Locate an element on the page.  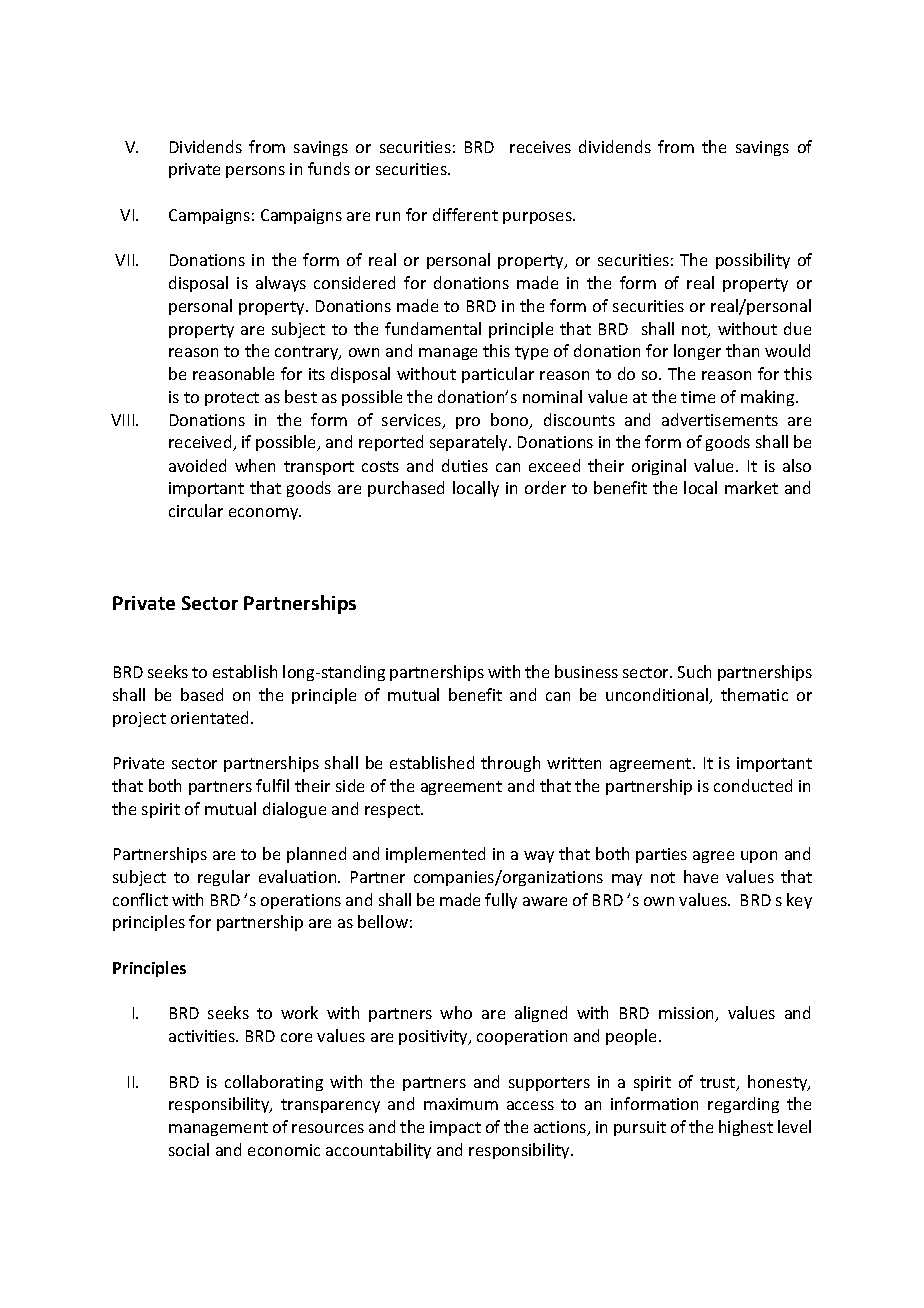
advertisements is located at coordinates (720, 419).
